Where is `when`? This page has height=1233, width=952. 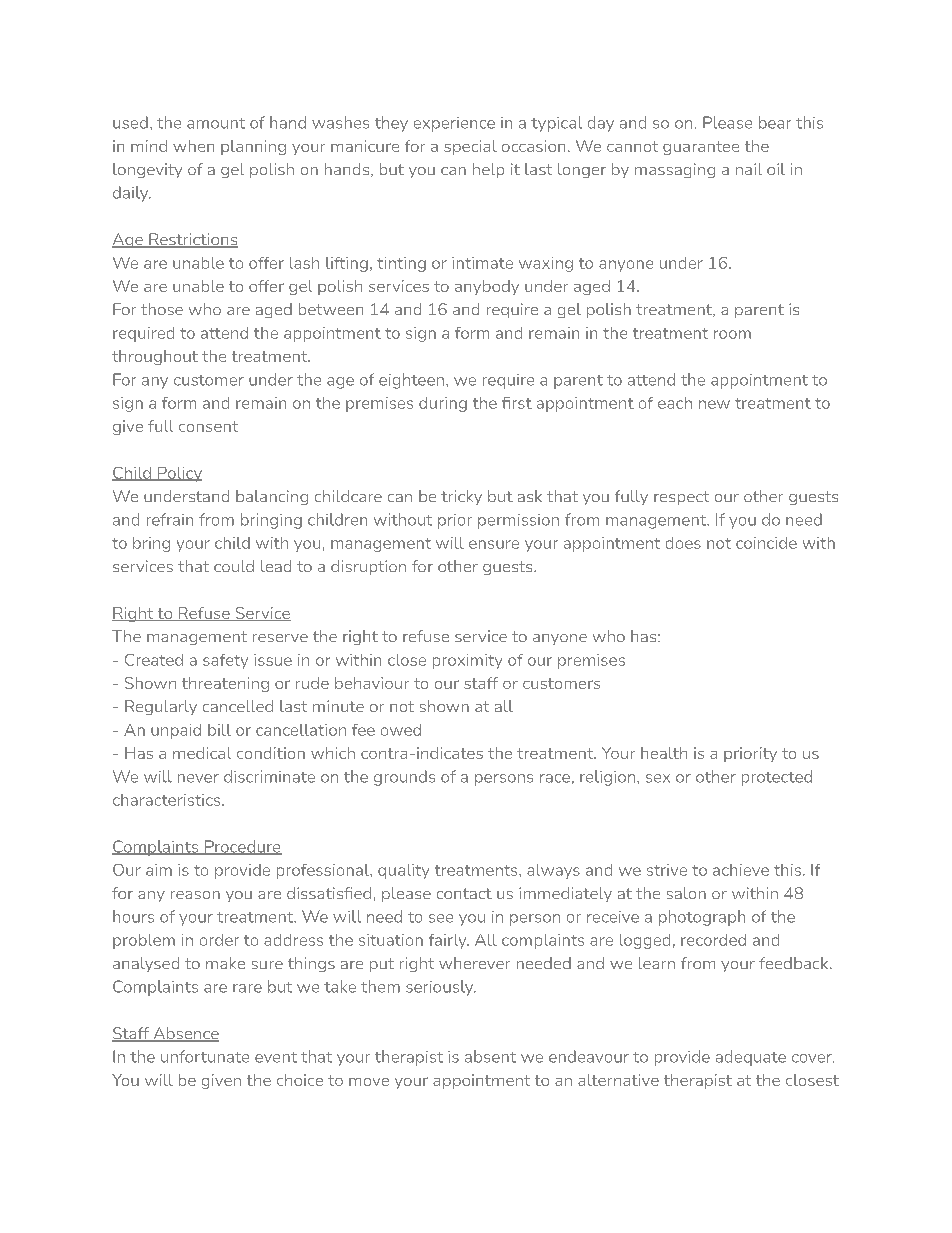 when is located at coordinates (193, 146).
